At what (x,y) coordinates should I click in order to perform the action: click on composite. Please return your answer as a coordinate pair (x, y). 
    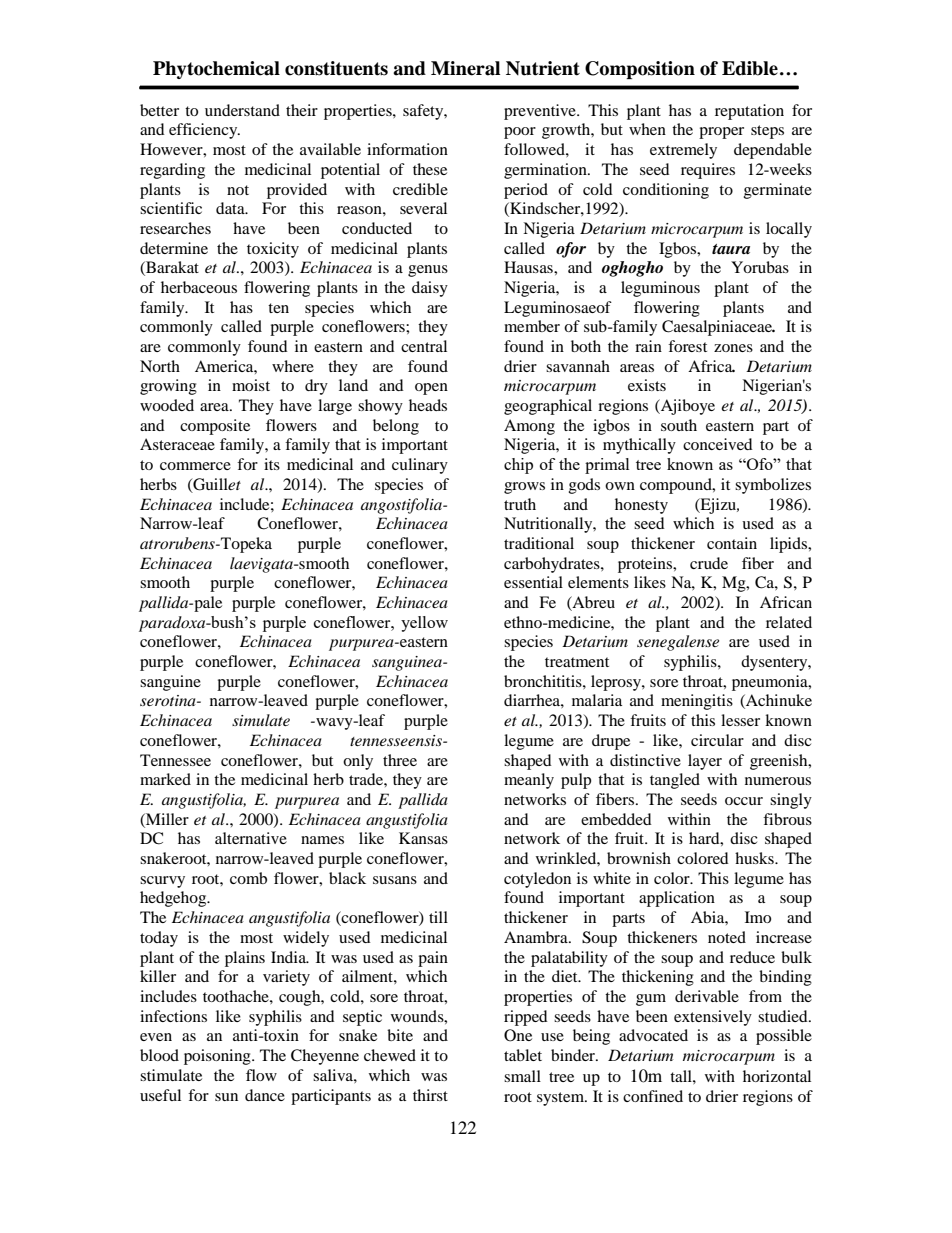
    Looking at the image, I should click on (215, 427).
